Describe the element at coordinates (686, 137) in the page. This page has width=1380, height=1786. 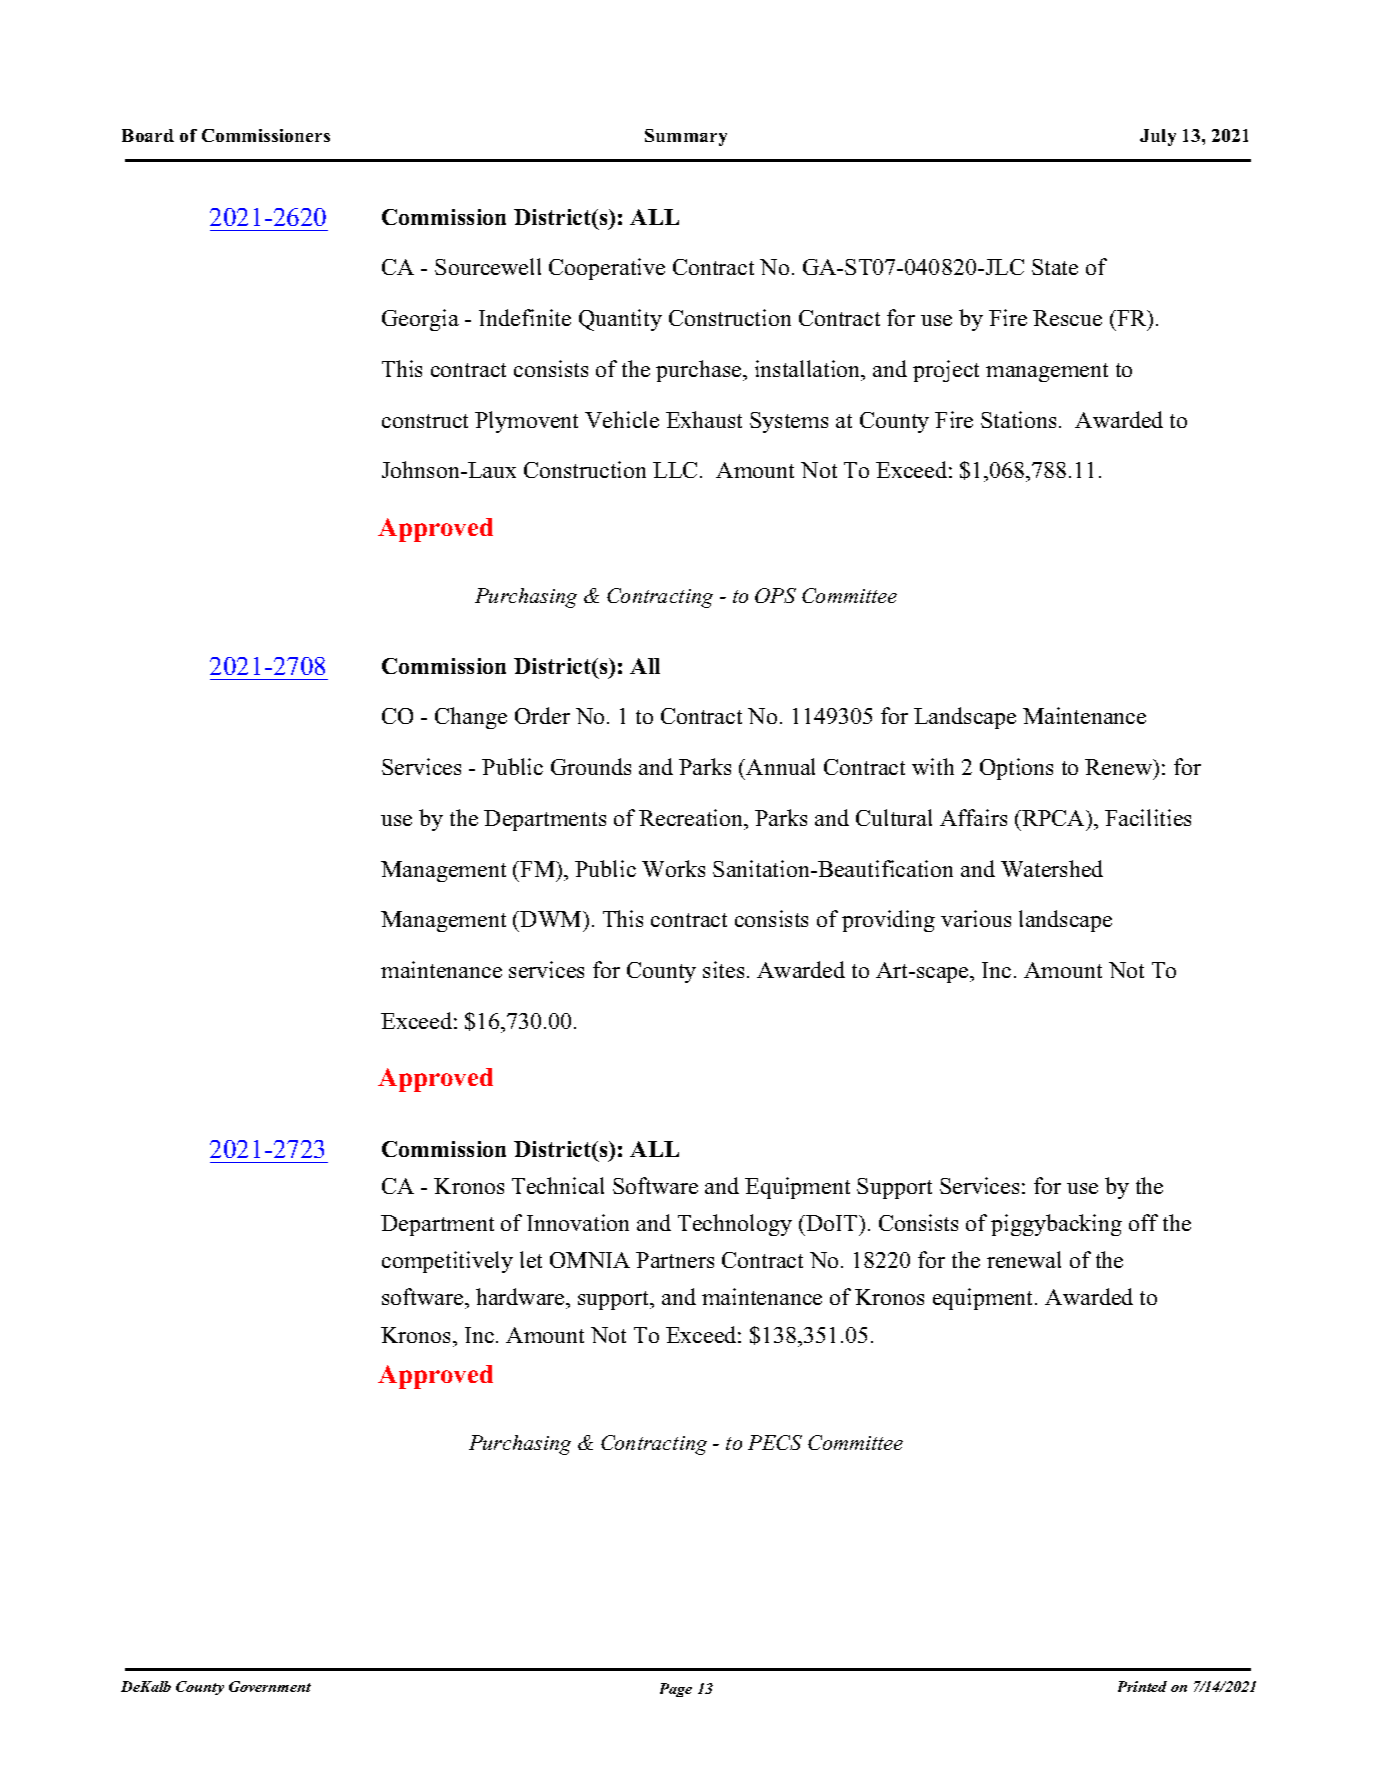
I see `Summary` at that location.
